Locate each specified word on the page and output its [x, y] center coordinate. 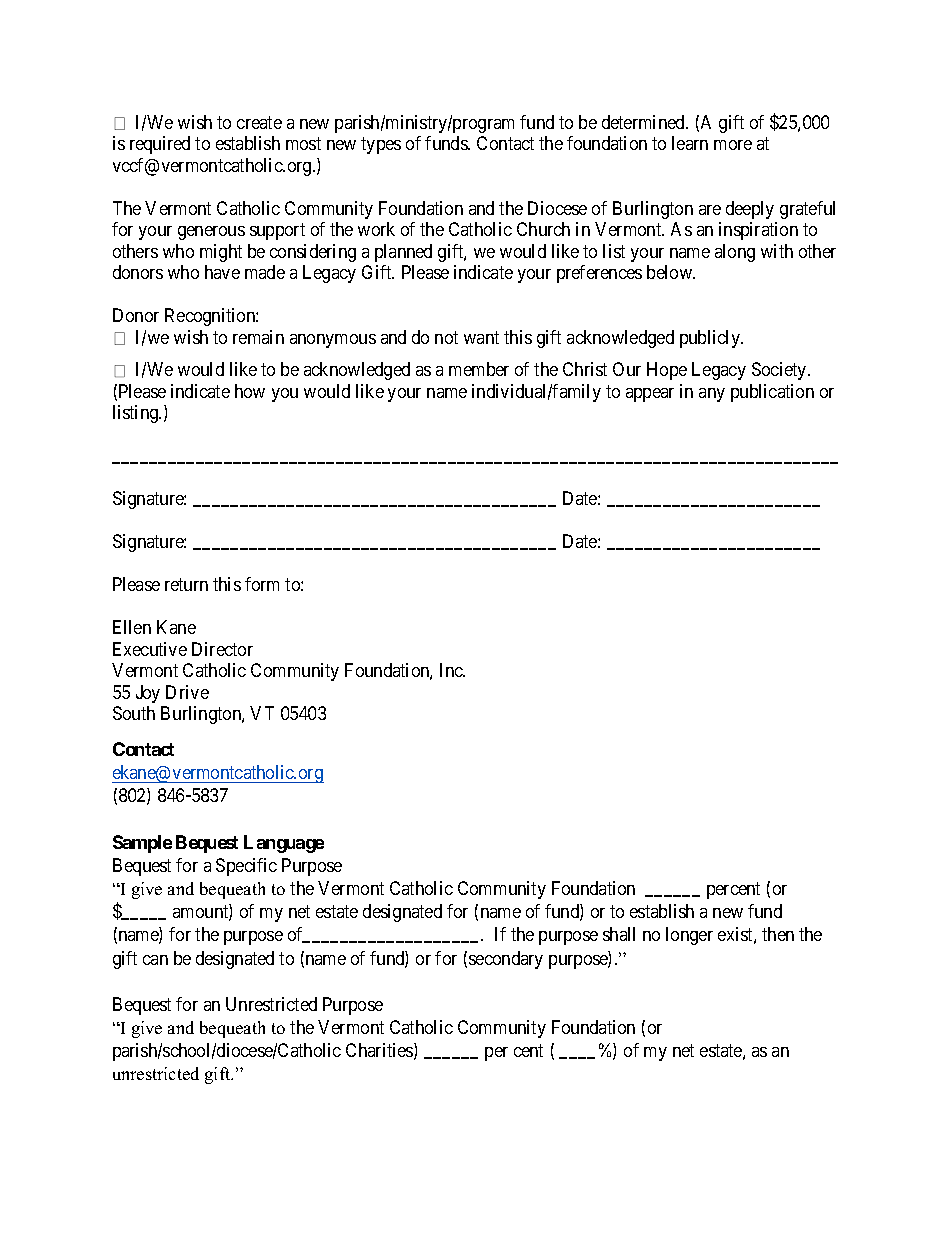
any [712, 395]
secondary [506, 960]
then [778, 934]
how [250, 391]
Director [222, 649]
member [479, 369]
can [155, 960]
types [381, 146]
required [160, 145]
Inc [452, 670]
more [733, 145]
